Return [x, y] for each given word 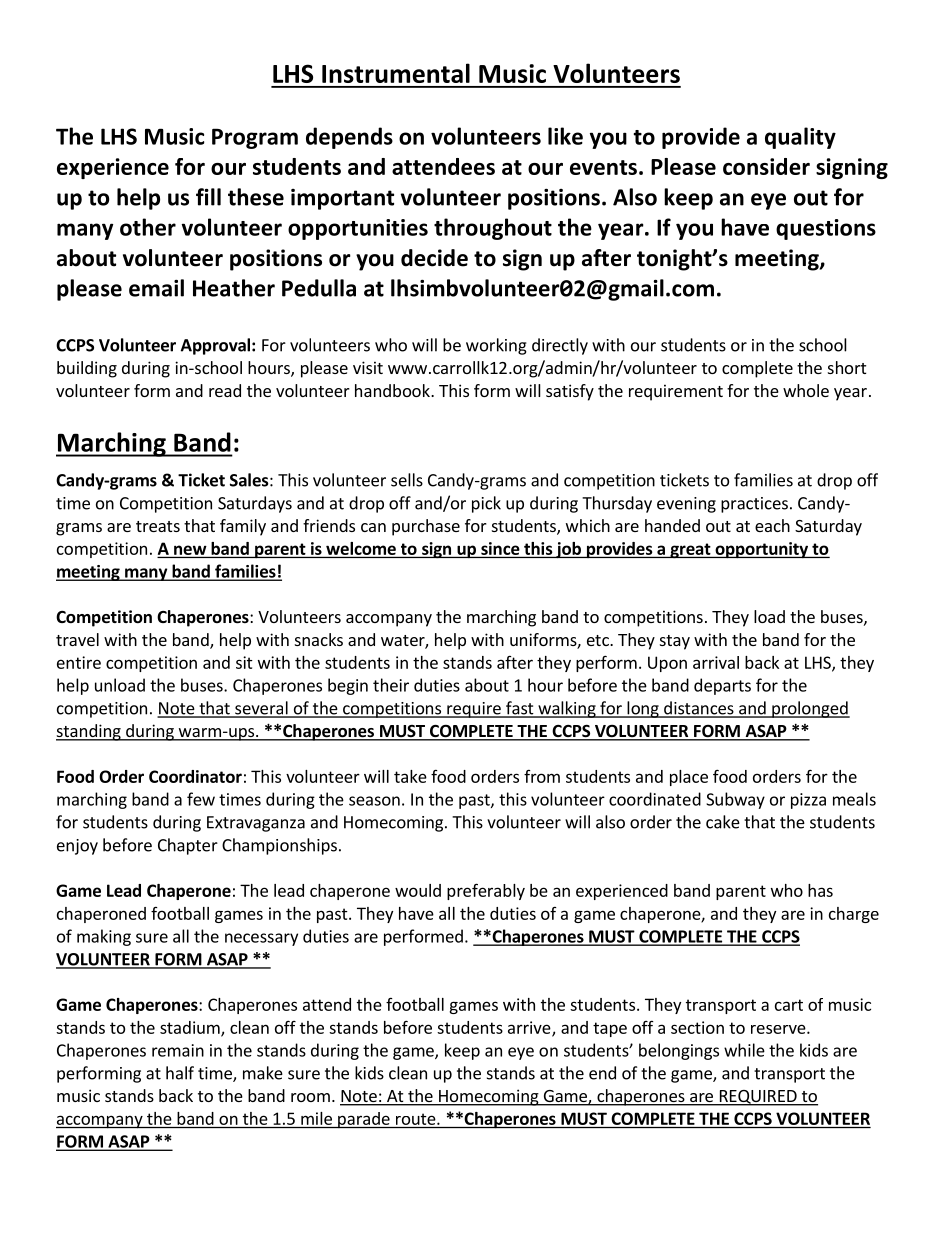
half [180, 1073]
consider [766, 166]
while [744, 1050]
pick [486, 504]
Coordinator [195, 776]
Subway [735, 800]
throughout [493, 229]
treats [158, 526]
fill [208, 197]
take [410, 776]
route [417, 1119]
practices [754, 505]
